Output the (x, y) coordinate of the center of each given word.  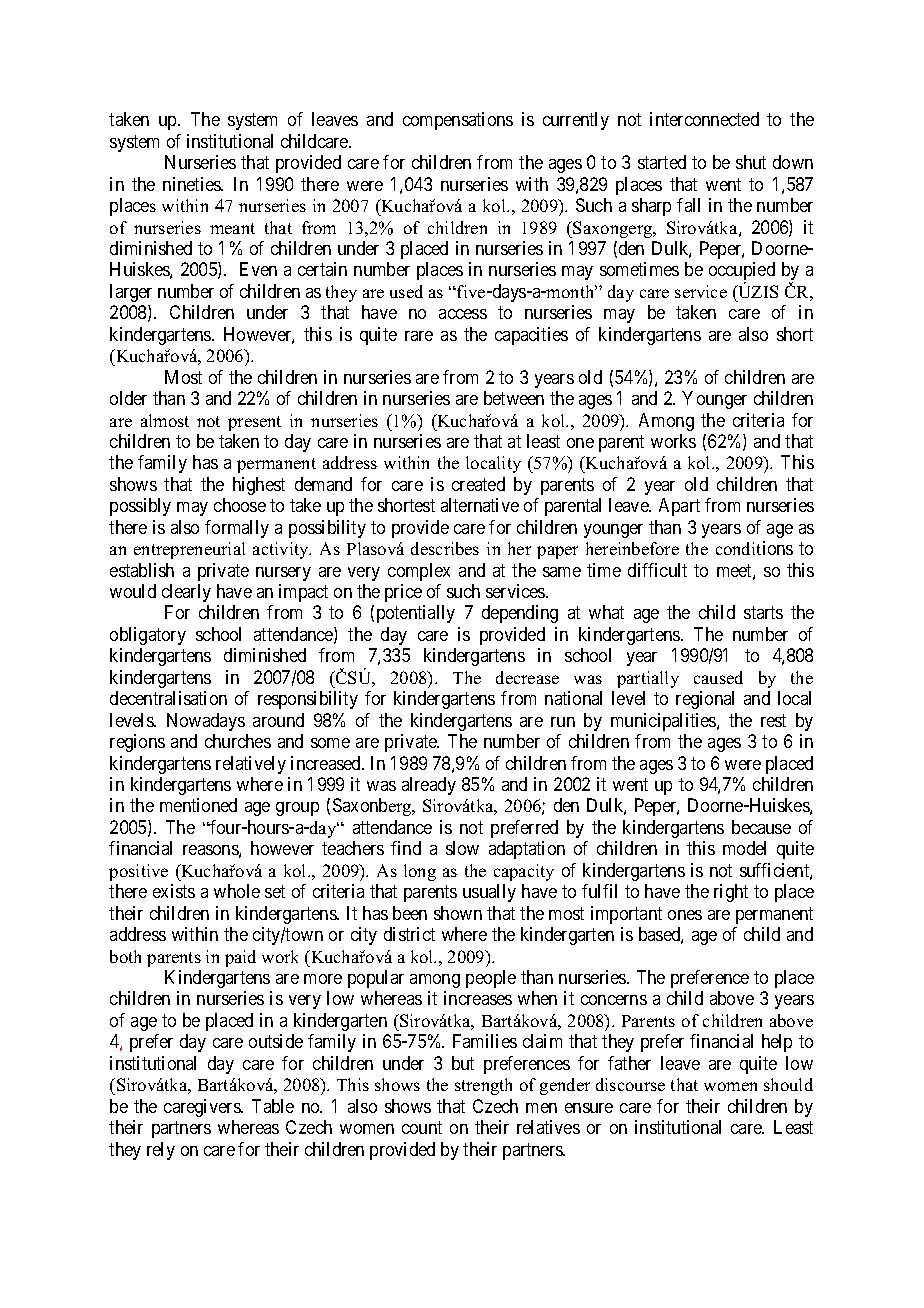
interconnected (704, 119)
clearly (186, 593)
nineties (192, 184)
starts (763, 613)
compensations (458, 121)
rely (161, 1151)
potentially (416, 614)
